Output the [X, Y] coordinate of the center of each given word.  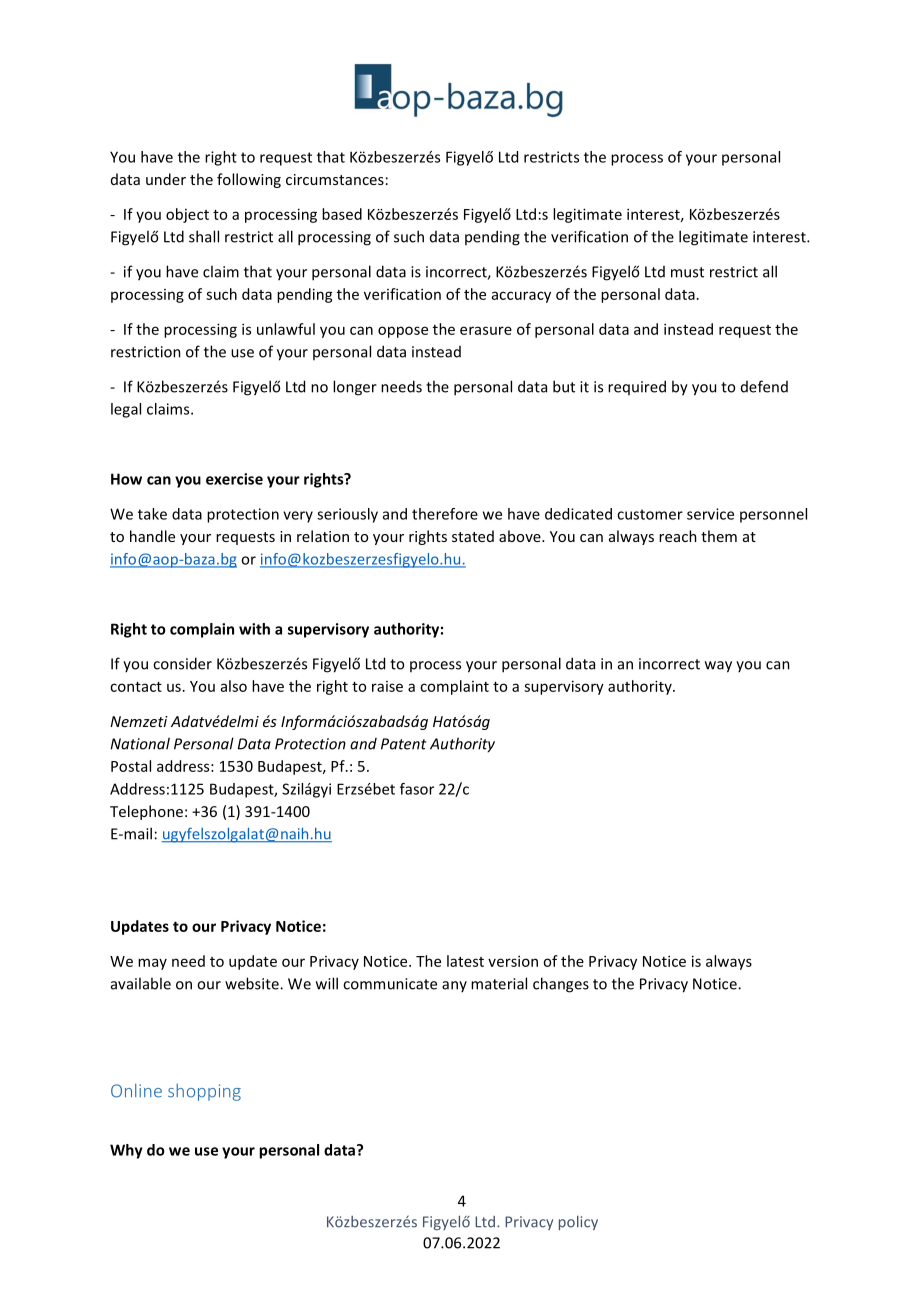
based [342, 214]
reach [678, 536]
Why [126, 1151]
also [234, 686]
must [687, 272]
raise [387, 686]
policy [578, 1223]
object [187, 215]
